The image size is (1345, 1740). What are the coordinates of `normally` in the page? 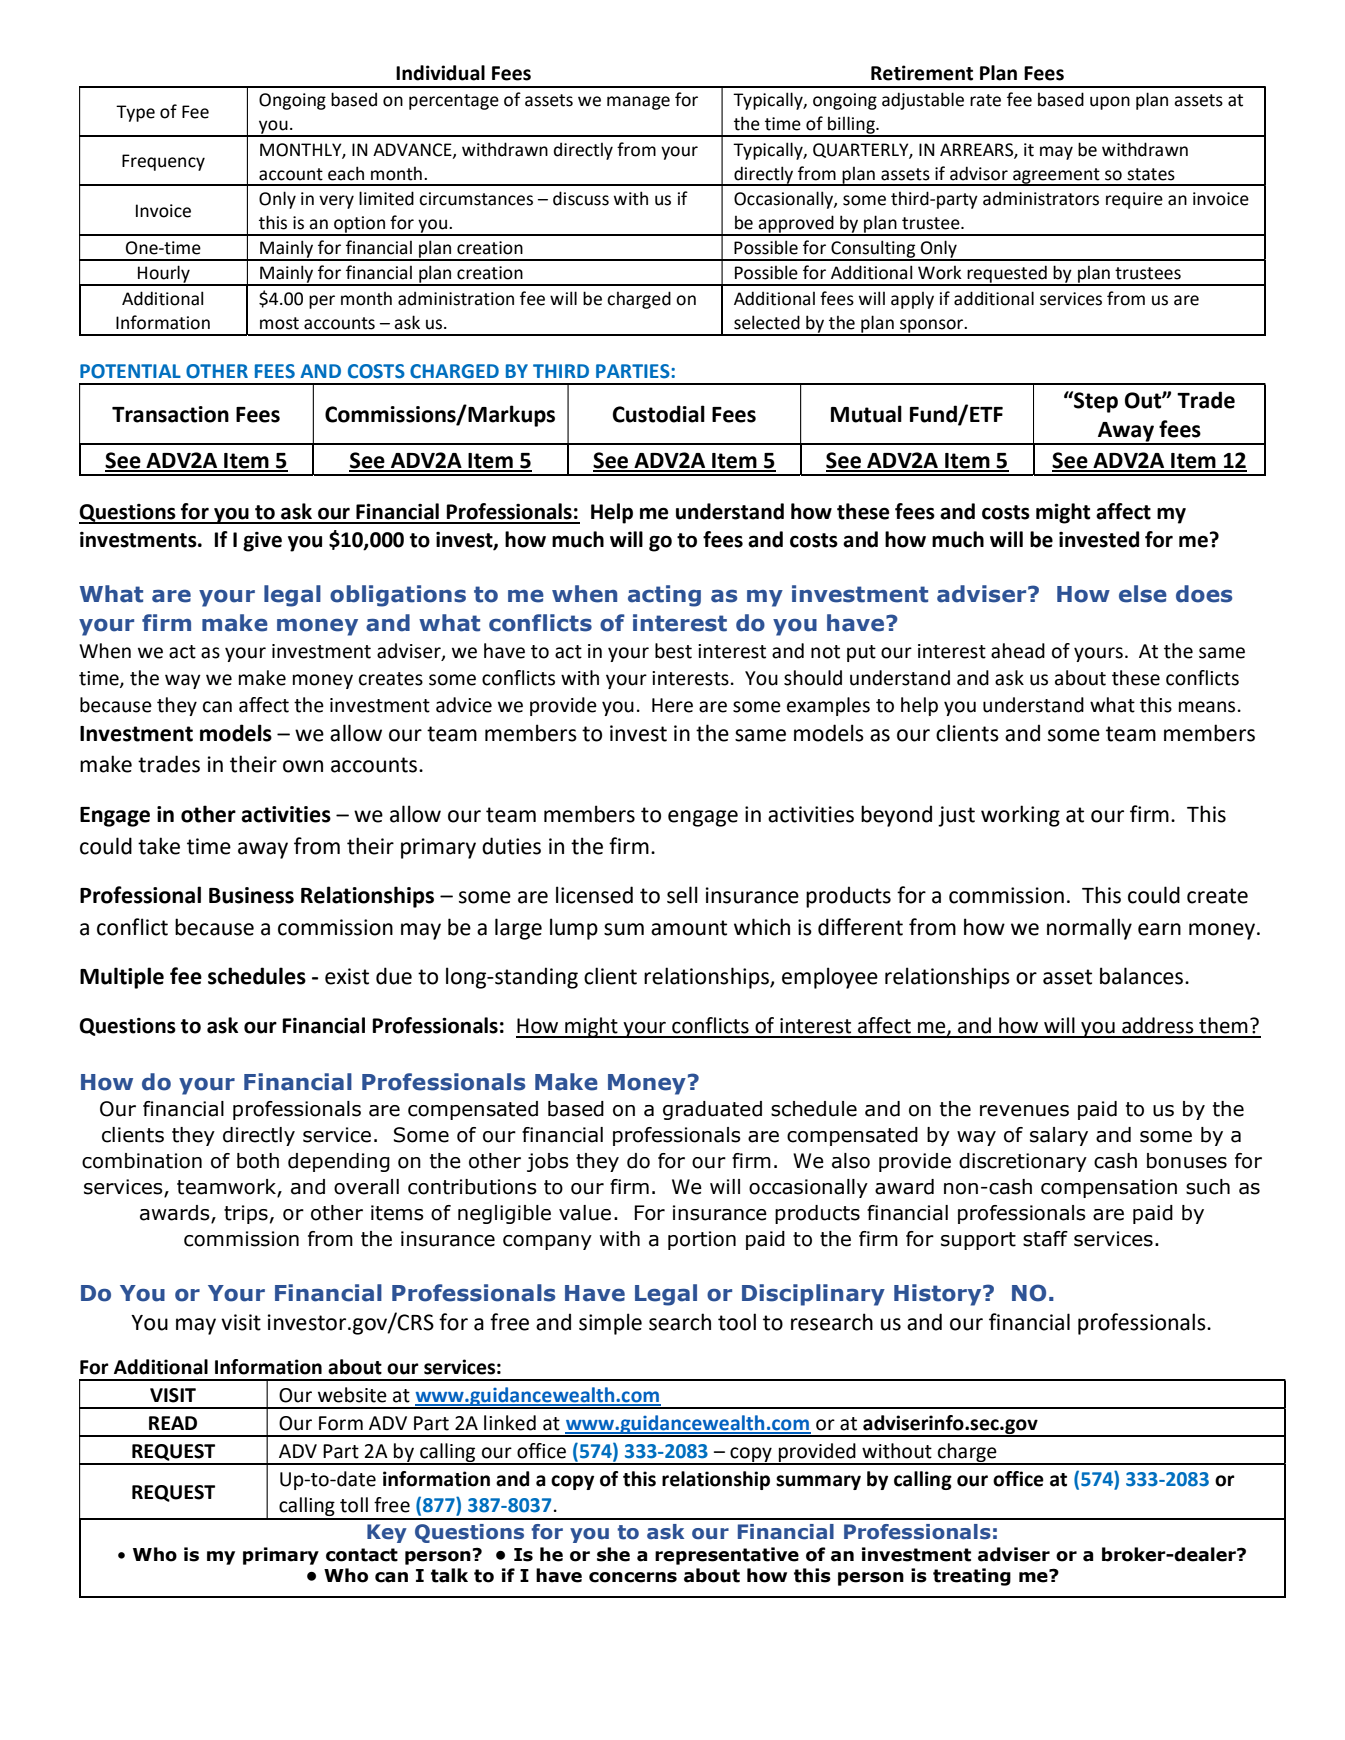 It's located at (1089, 929).
